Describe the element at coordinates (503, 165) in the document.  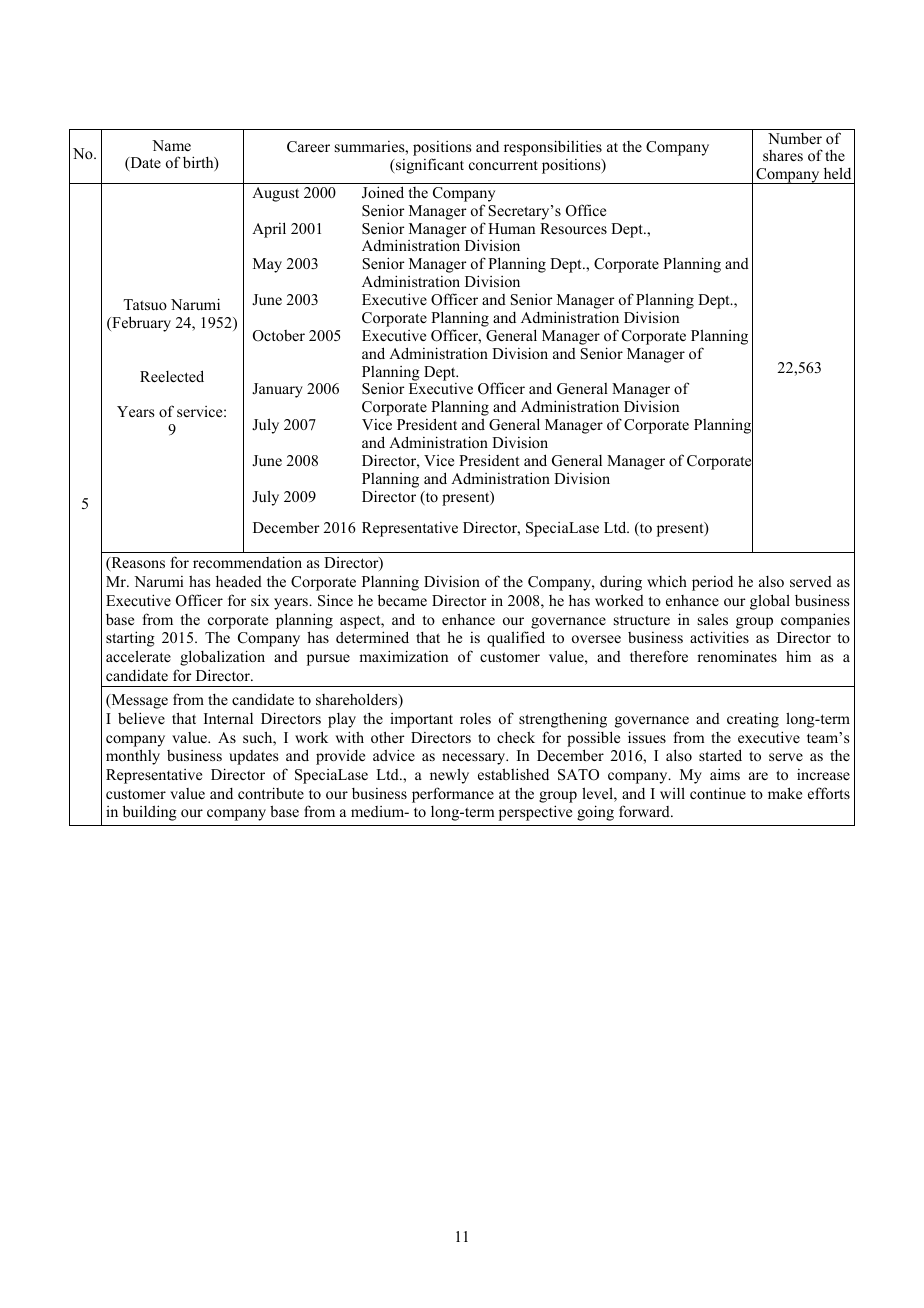
I see `concurrent` at that location.
